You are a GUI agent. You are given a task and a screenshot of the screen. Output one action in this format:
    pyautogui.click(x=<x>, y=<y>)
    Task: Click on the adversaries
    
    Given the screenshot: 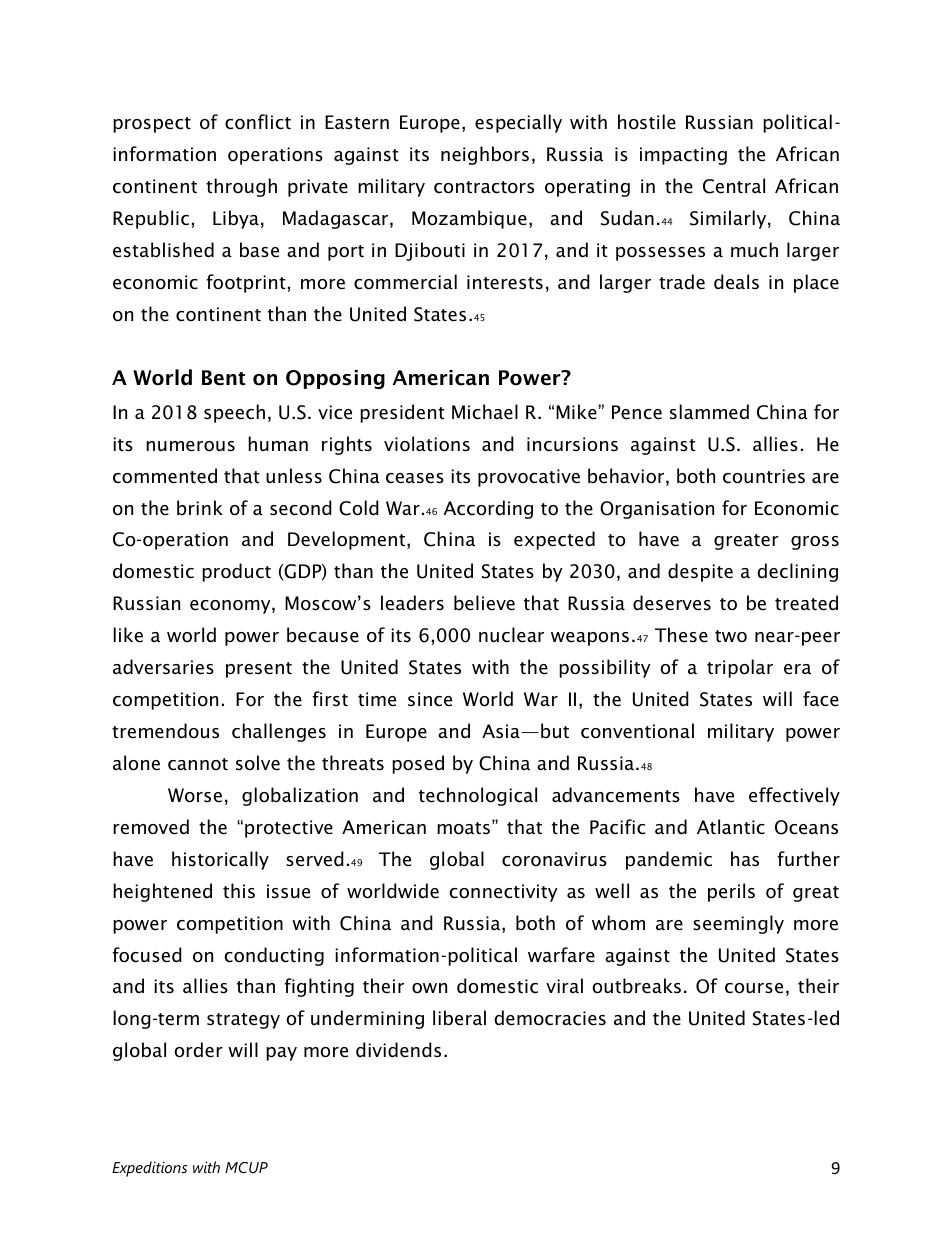 What is the action you would take?
    pyautogui.click(x=163, y=667)
